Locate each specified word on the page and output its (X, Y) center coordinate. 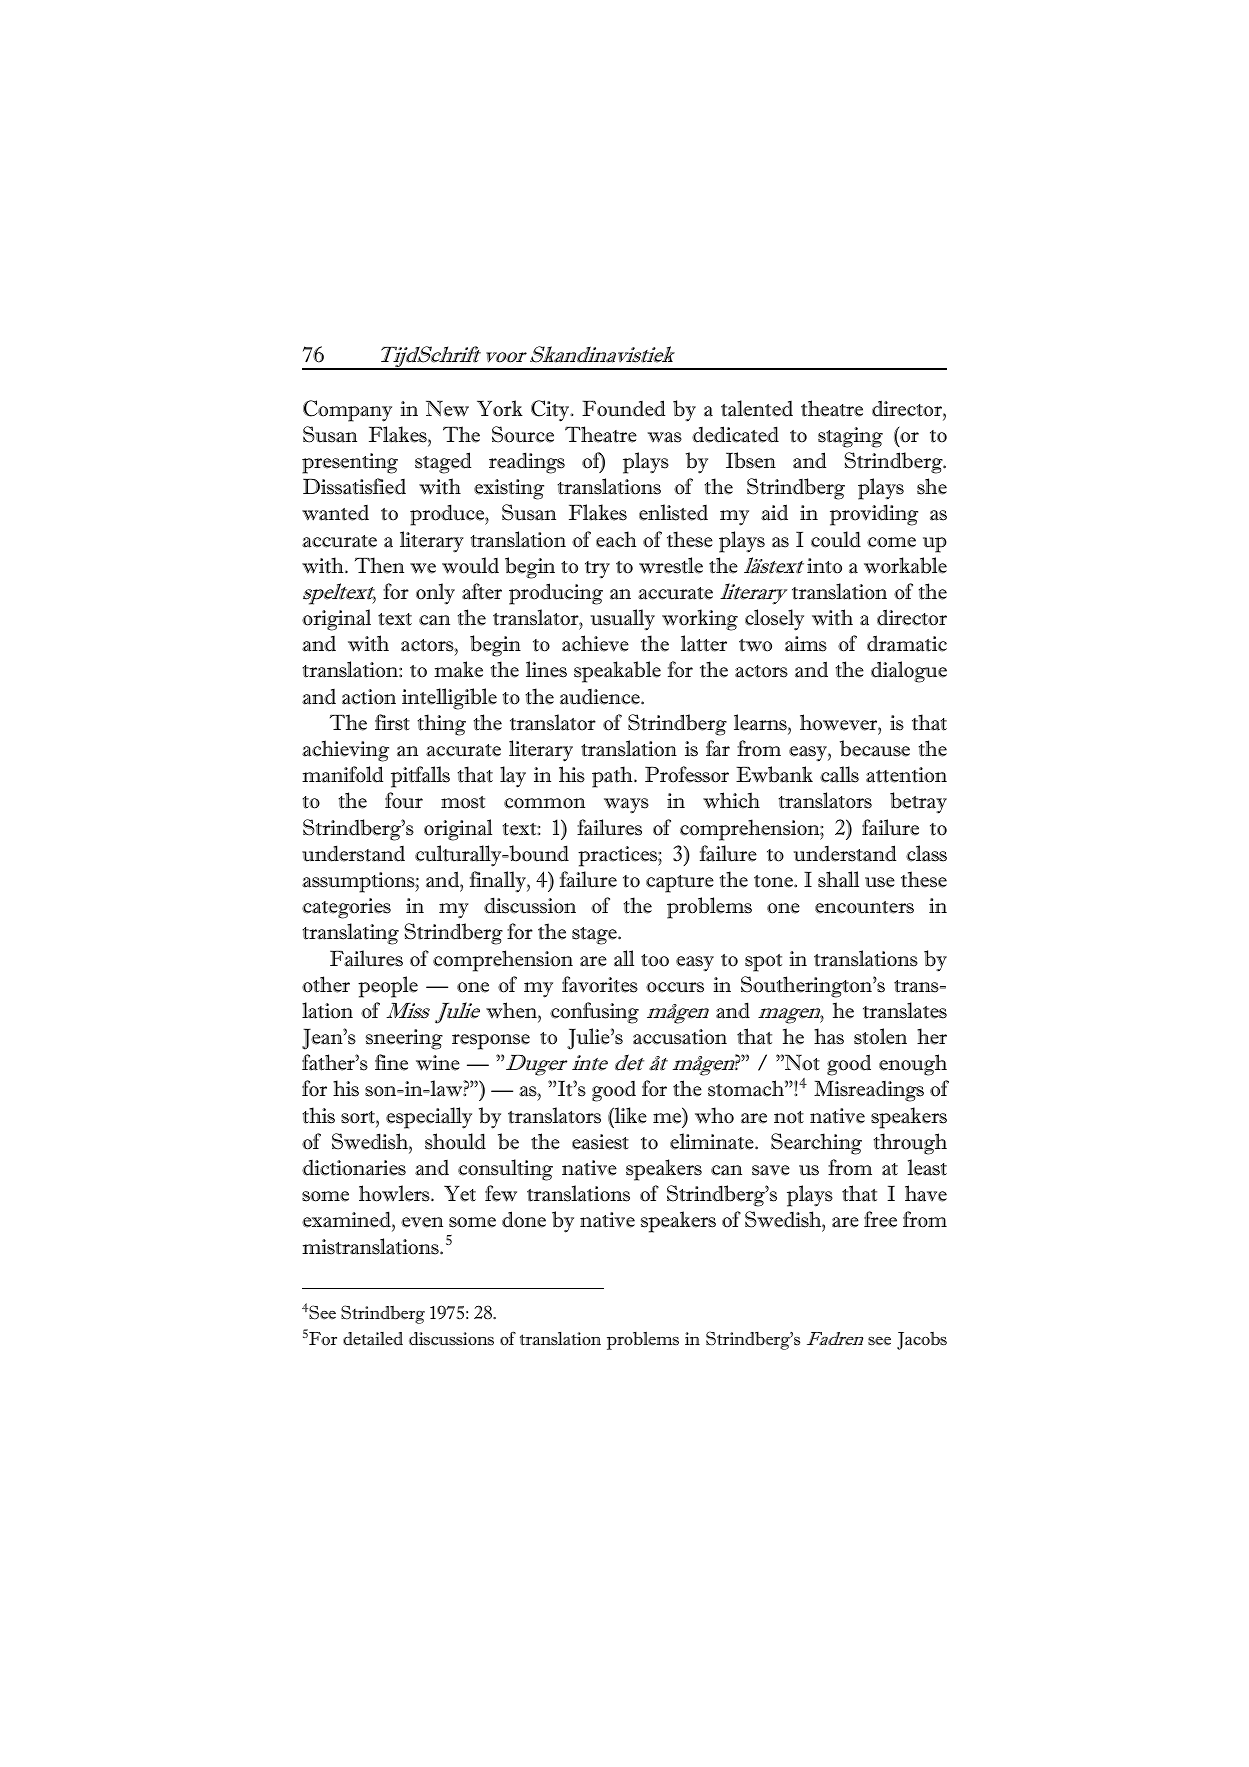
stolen (880, 1036)
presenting (350, 463)
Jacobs (922, 1341)
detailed (373, 1339)
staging (850, 437)
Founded (624, 408)
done (524, 1219)
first (392, 722)
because (875, 748)
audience (601, 697)
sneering (404, 1039)
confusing (594, 1013)
